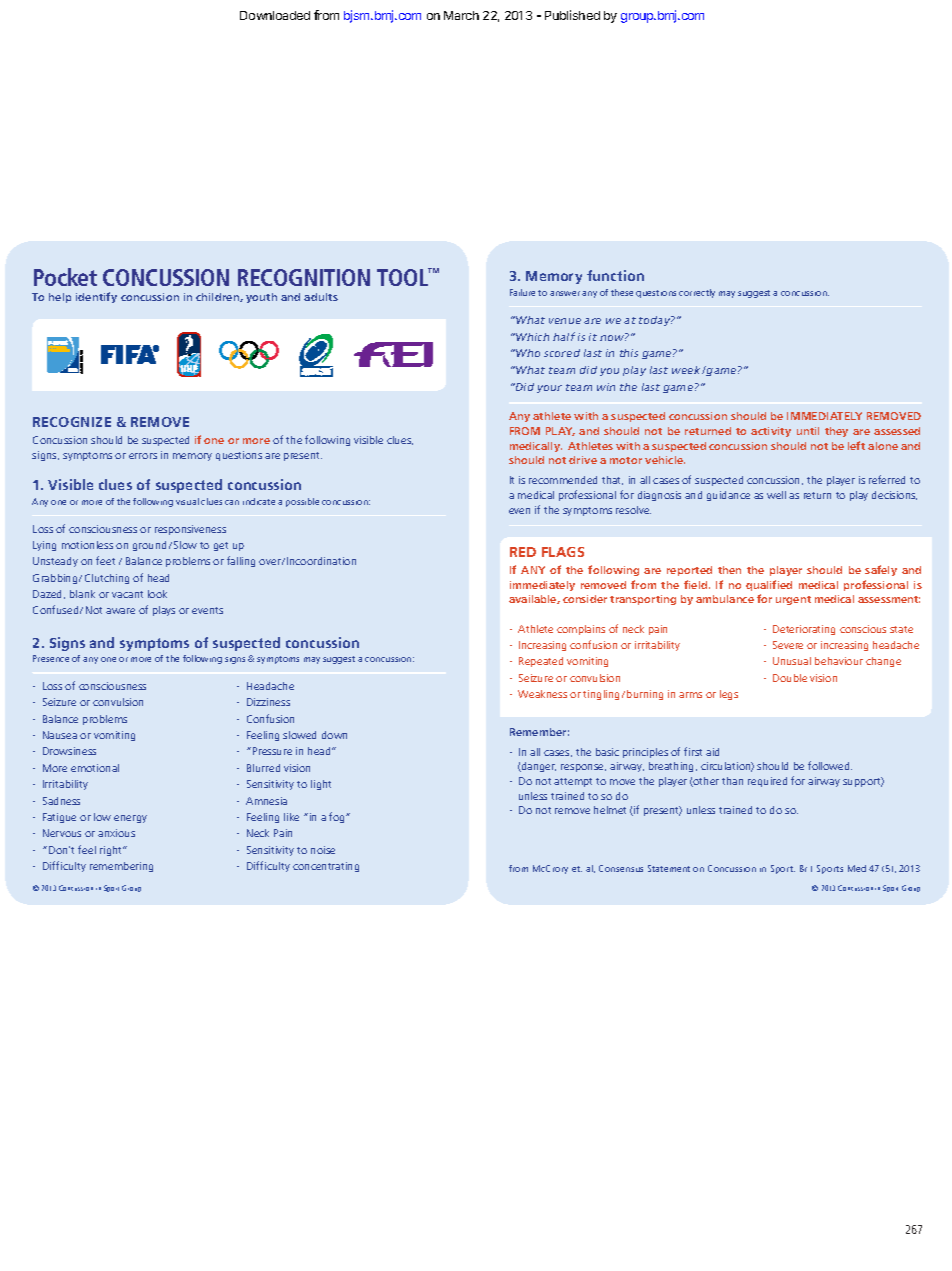  I want to click on March, so click(461, 15).
